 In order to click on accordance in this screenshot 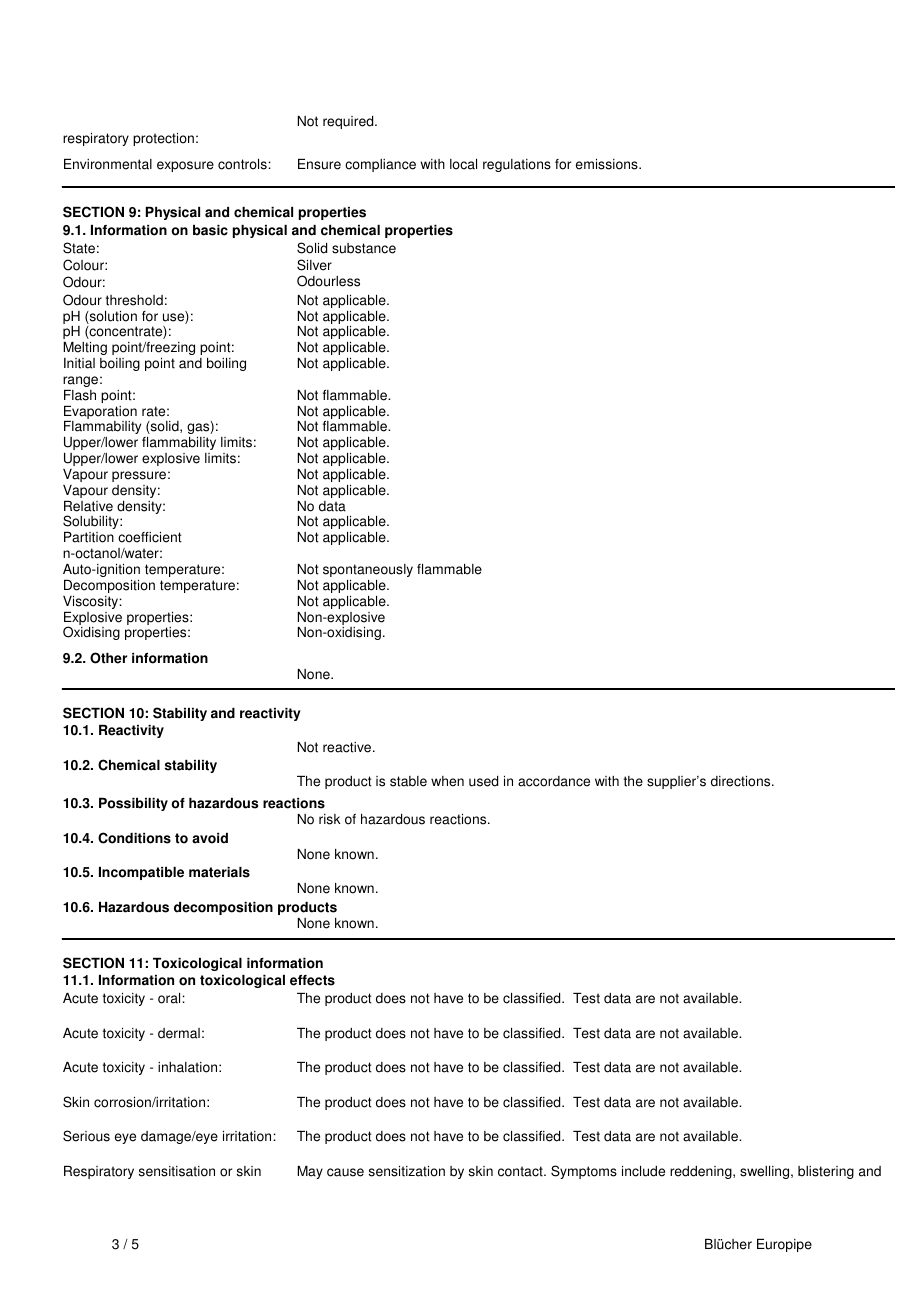, I will do `click(554, 781)`.
